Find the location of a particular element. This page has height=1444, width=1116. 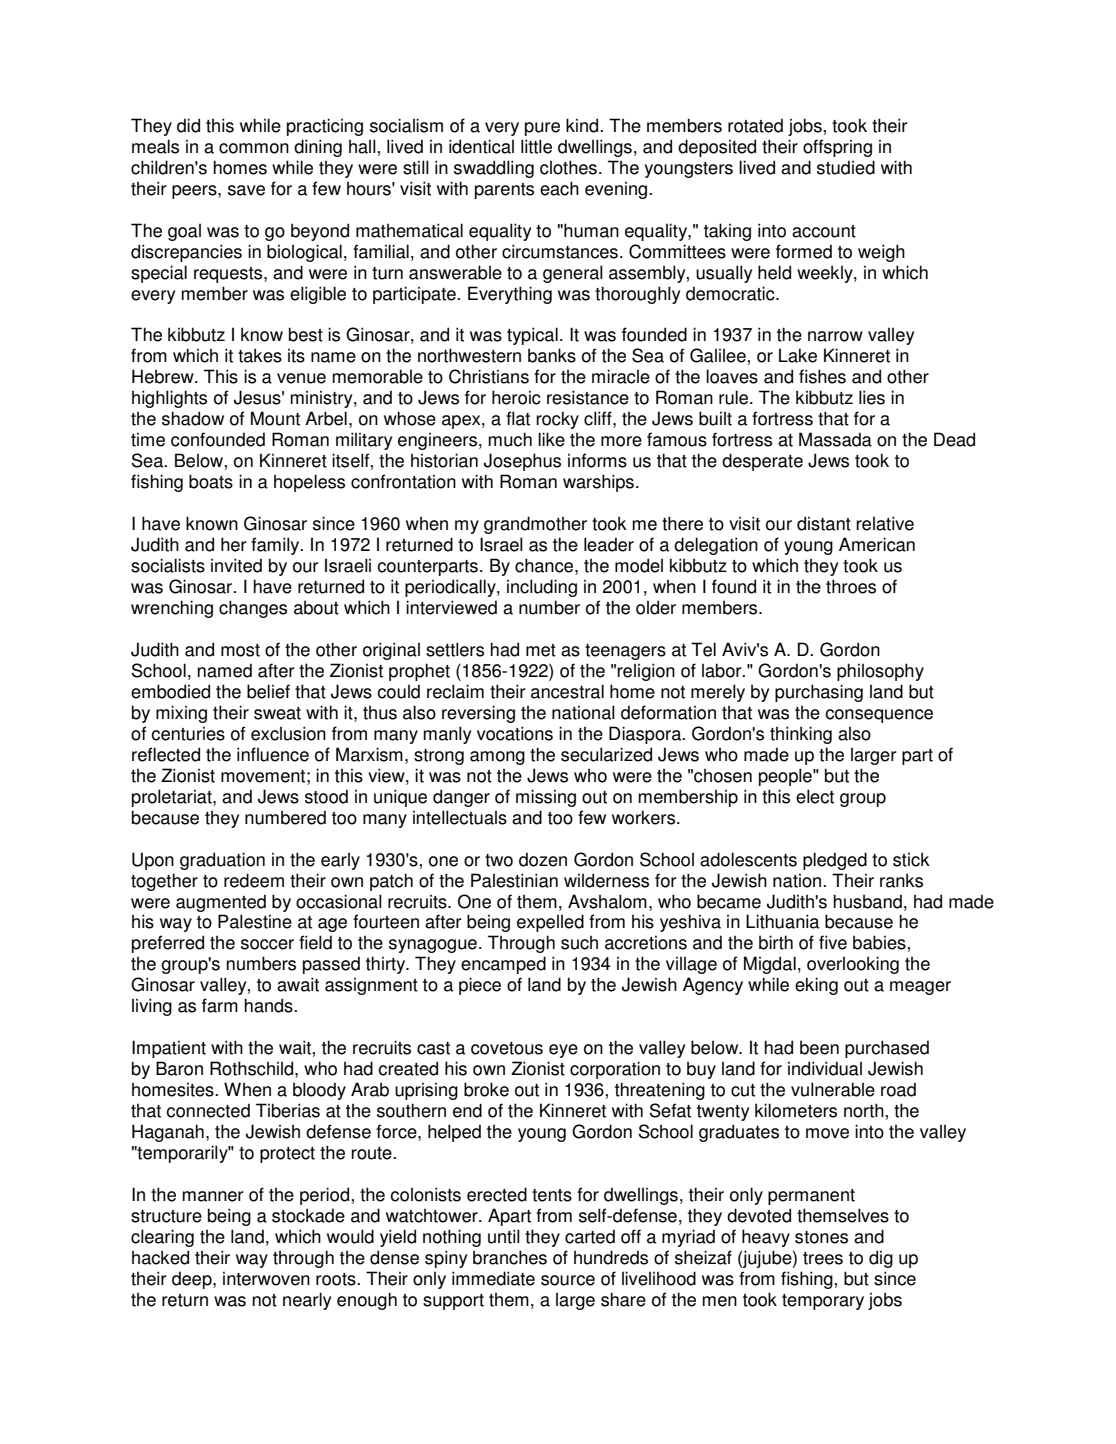

interwoven is located at coordinates (266, 1278).
